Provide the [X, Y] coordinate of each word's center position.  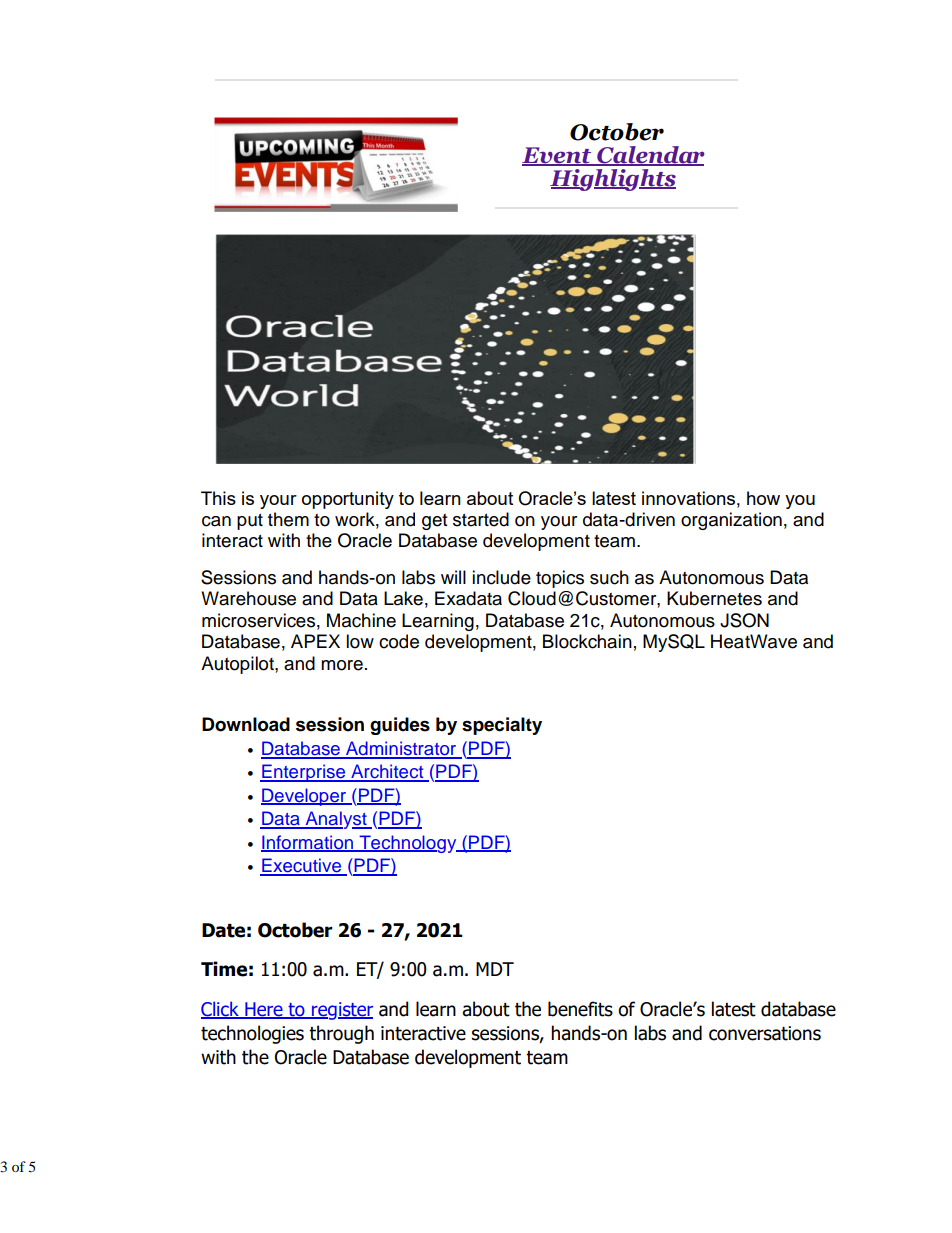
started [481, 519]
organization [731, 521]
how [763, 498]
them [288, 519]
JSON [744, 620]
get [434, 522]
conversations [765, 1033]
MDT [495, 969]
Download [246, 724]
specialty [502, 726]
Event [558, 156]
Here [264, 1010]
